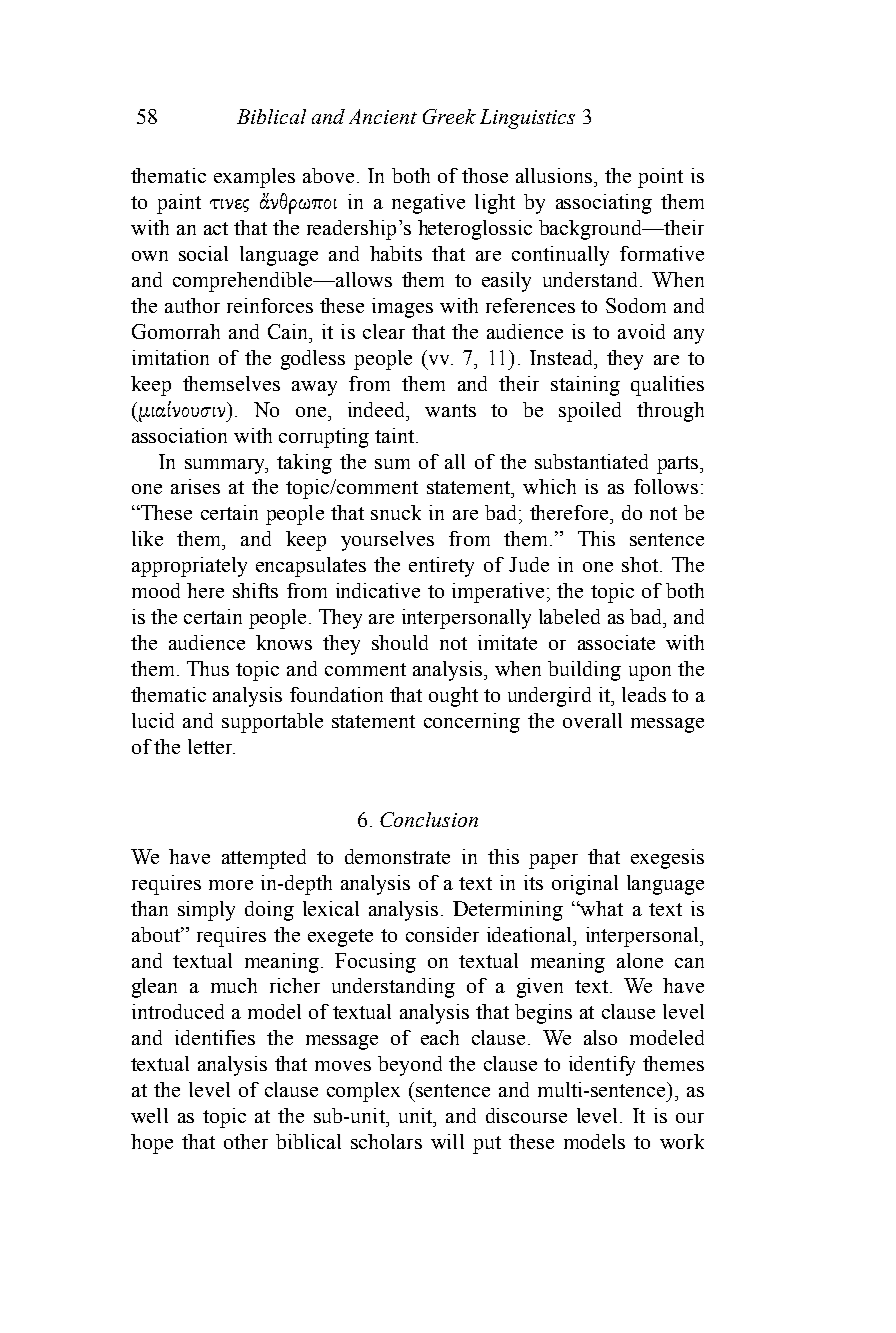 The width and height of the screenshot is (896, 1333). Describe the element at coordinates (208, 668) in the screenshot. I see `Thus` at that location.
